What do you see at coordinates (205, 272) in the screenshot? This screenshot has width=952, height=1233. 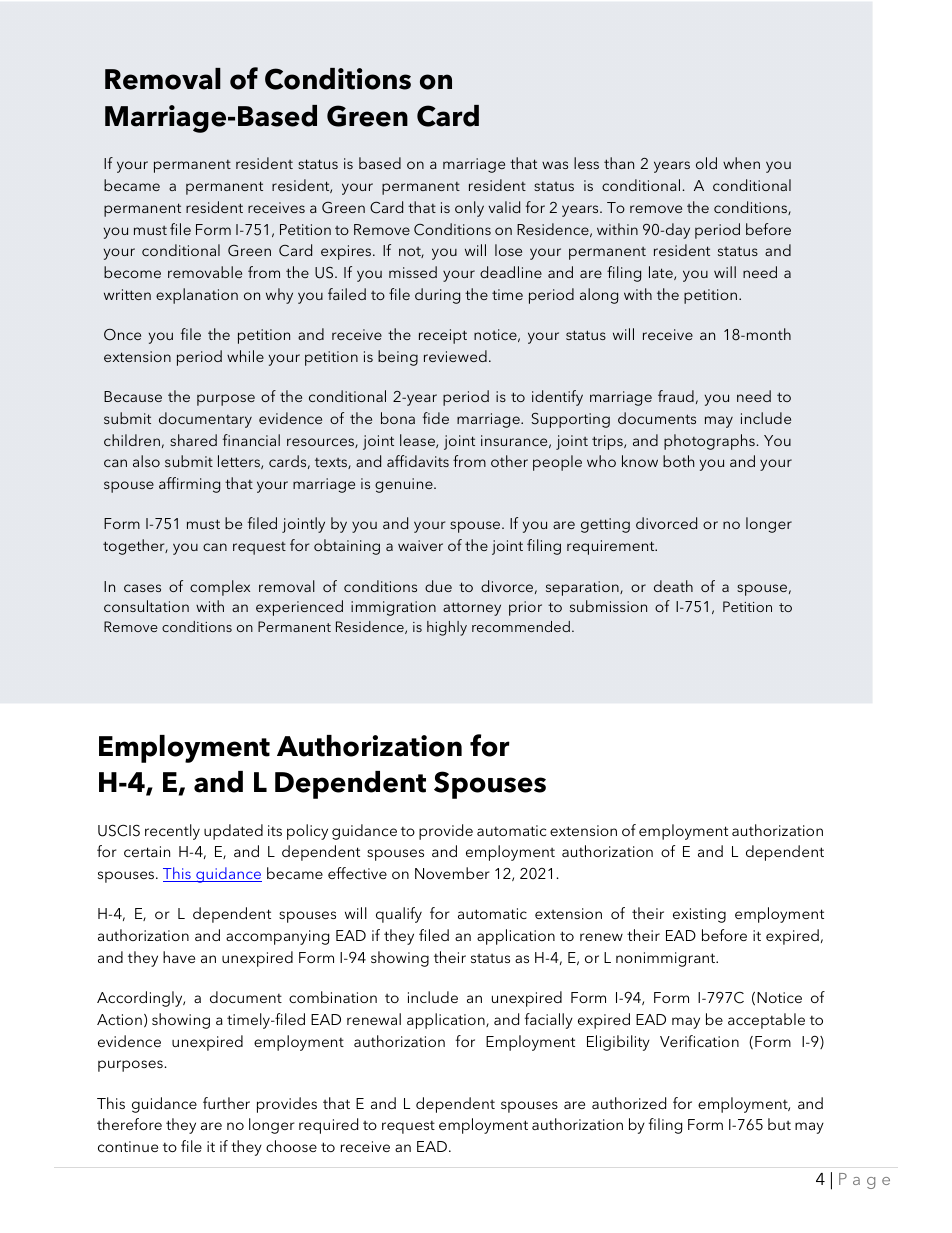 I see `removable` at bounding box center [205, 272].
